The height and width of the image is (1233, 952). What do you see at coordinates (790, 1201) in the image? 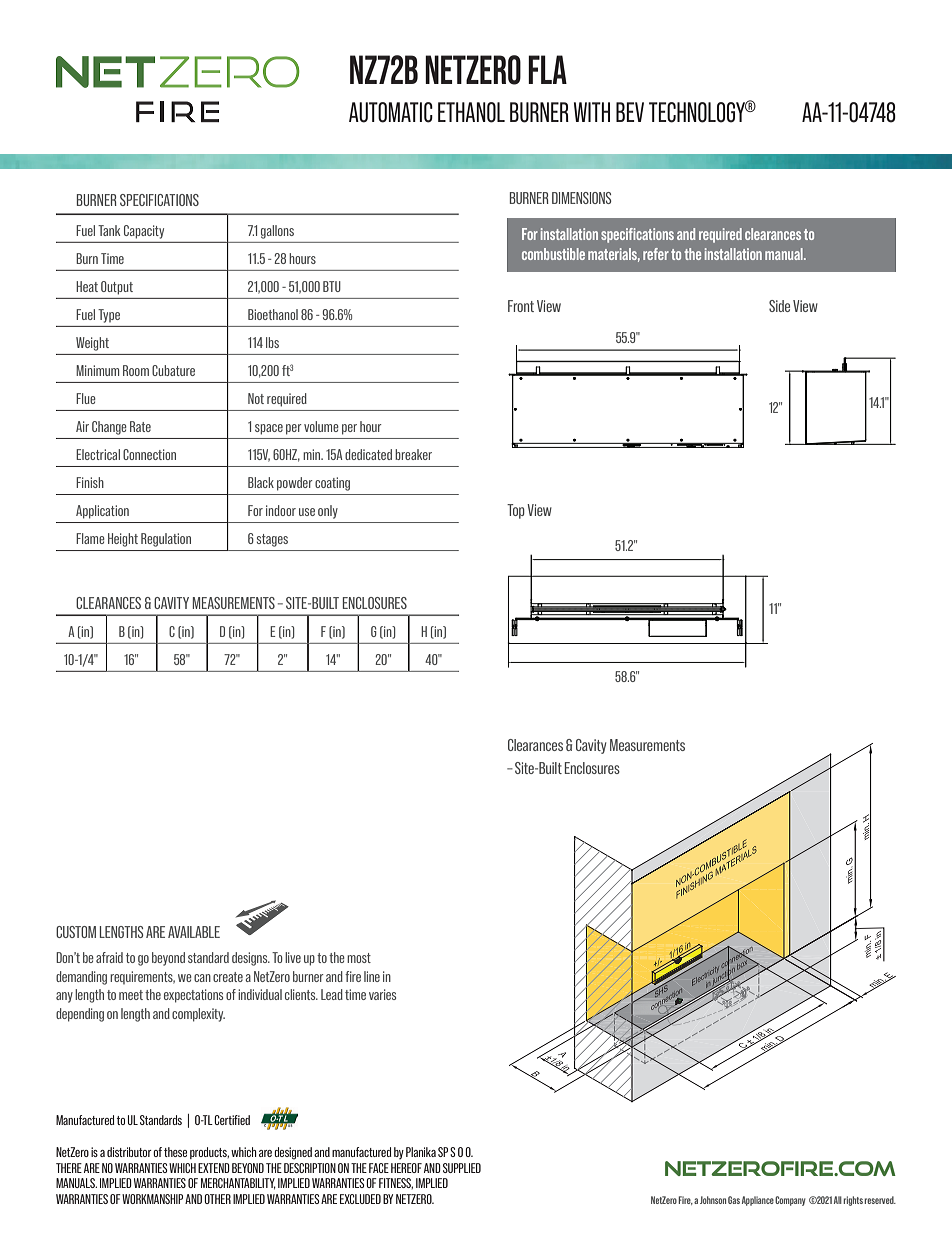
I see `Company` at bounding box center [790, 1201].
